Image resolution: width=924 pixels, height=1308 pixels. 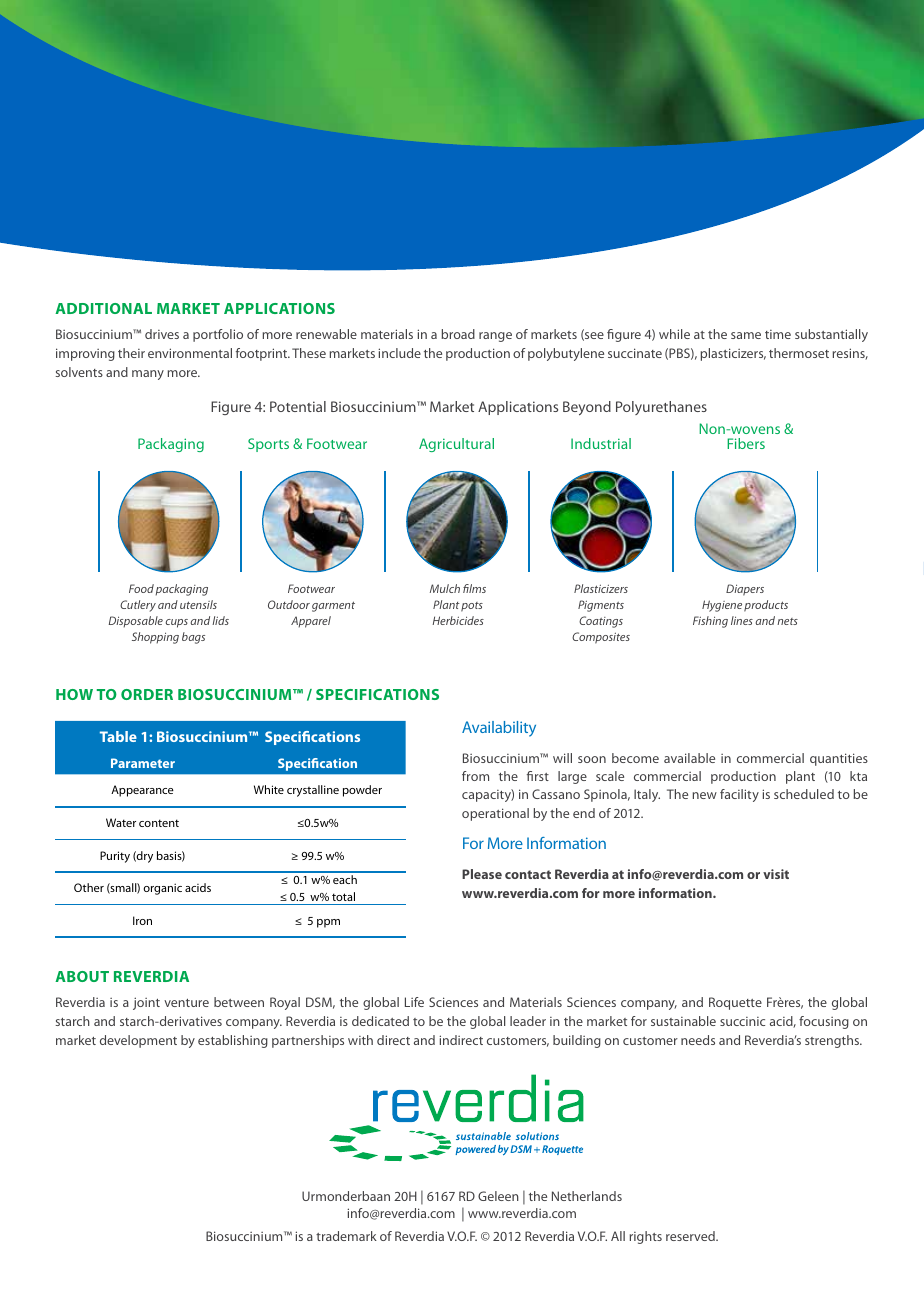 I want to click on Life, so click(x=414, y=1002).
